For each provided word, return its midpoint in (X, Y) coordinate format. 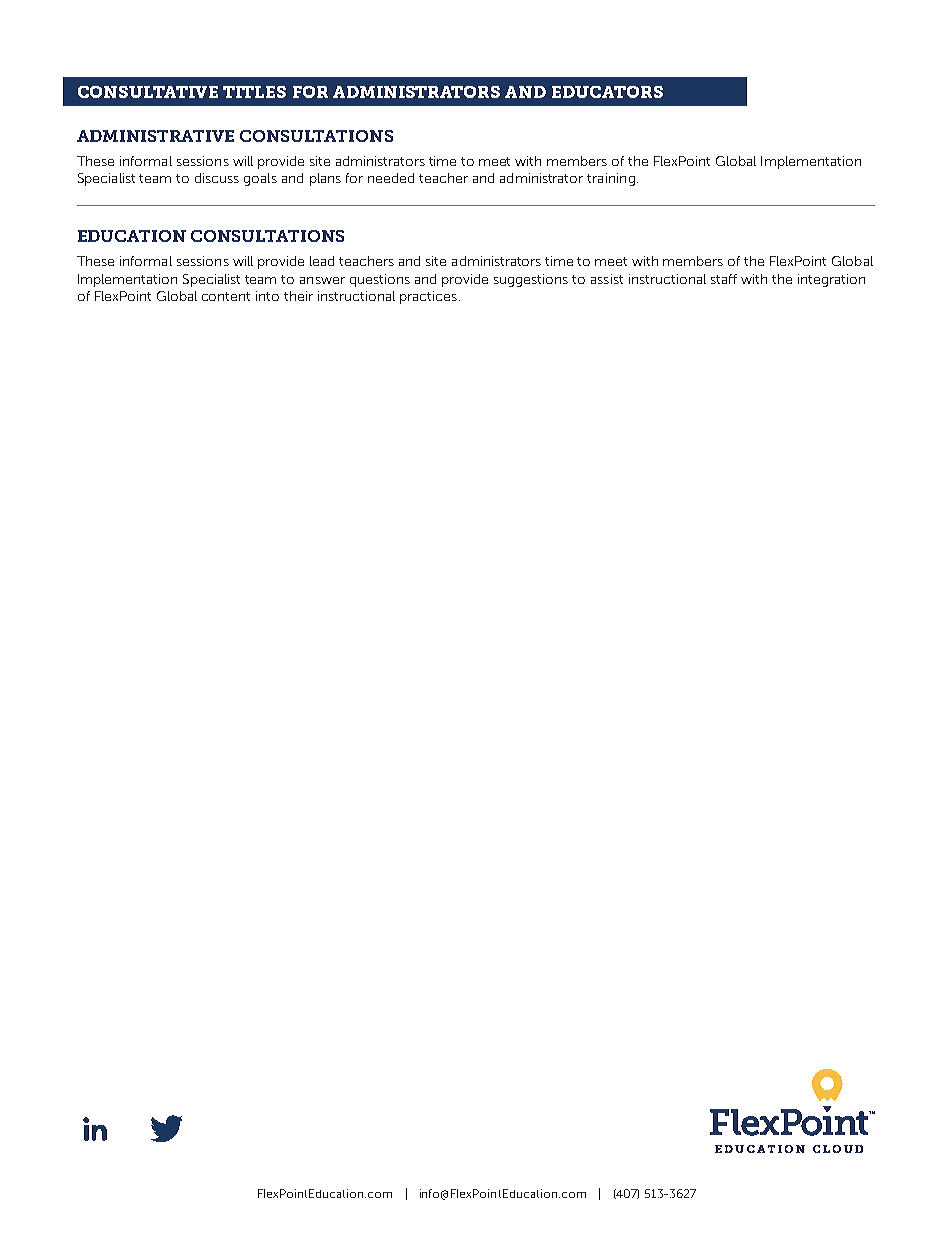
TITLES (254, 92)
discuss (217, 178)
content (226, 296)
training (611, 179)
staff (724, 279)
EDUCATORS (607, 92)
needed (391, 178)
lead (322, 261)
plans (325, 179)
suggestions (531, 280)
